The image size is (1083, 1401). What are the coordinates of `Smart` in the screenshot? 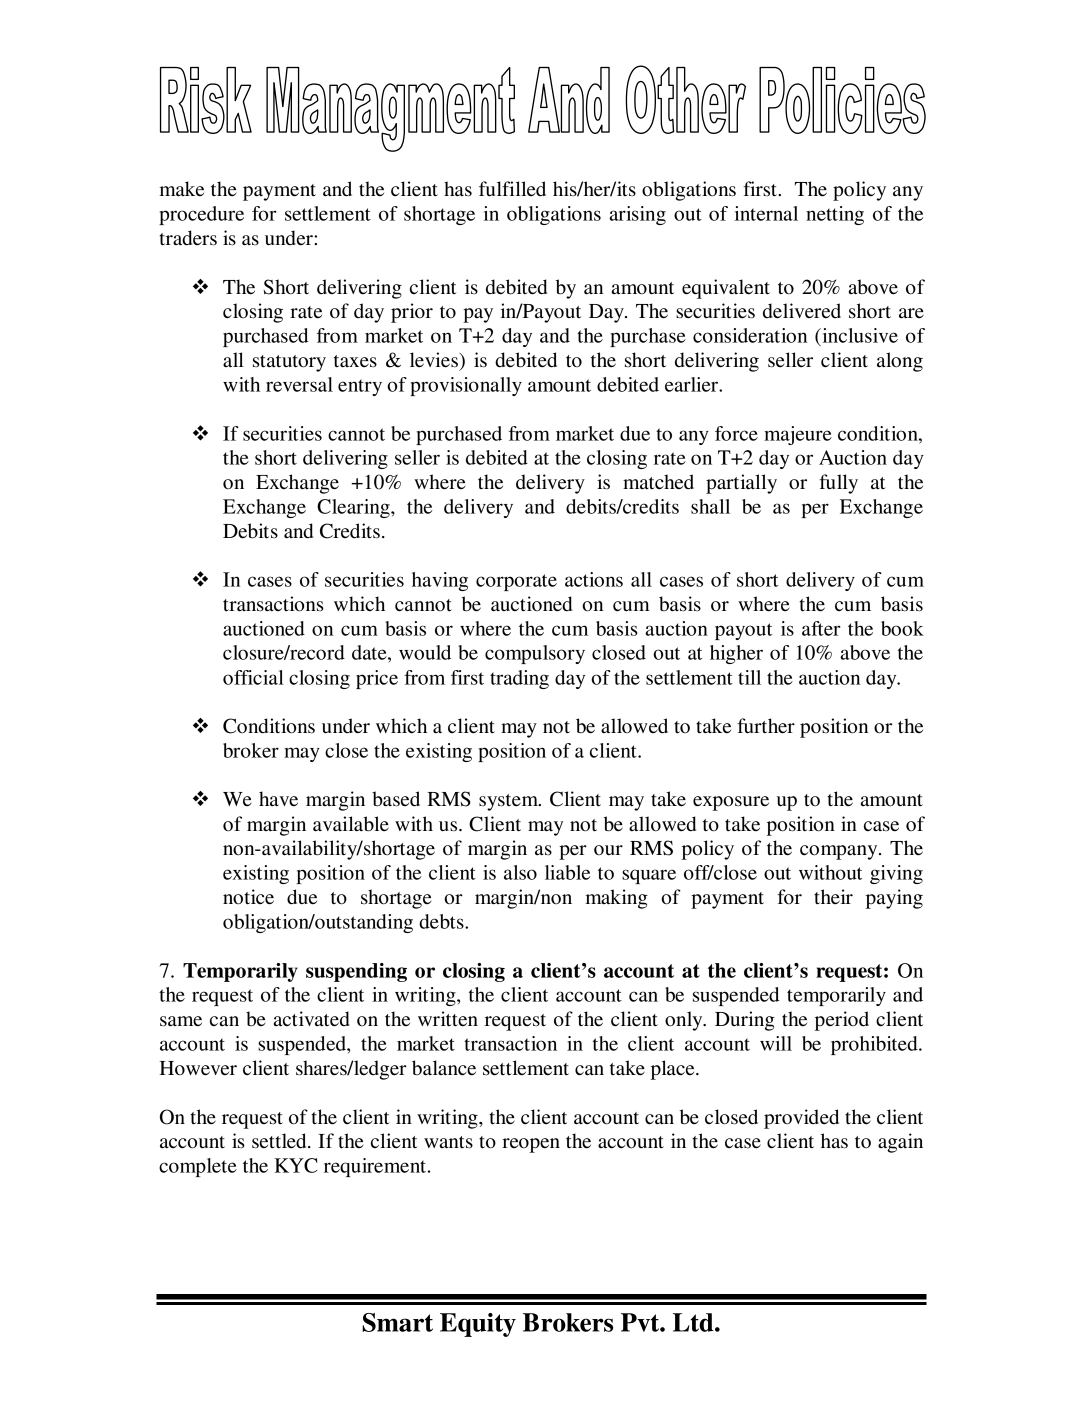 It's located at (397, 1322).
